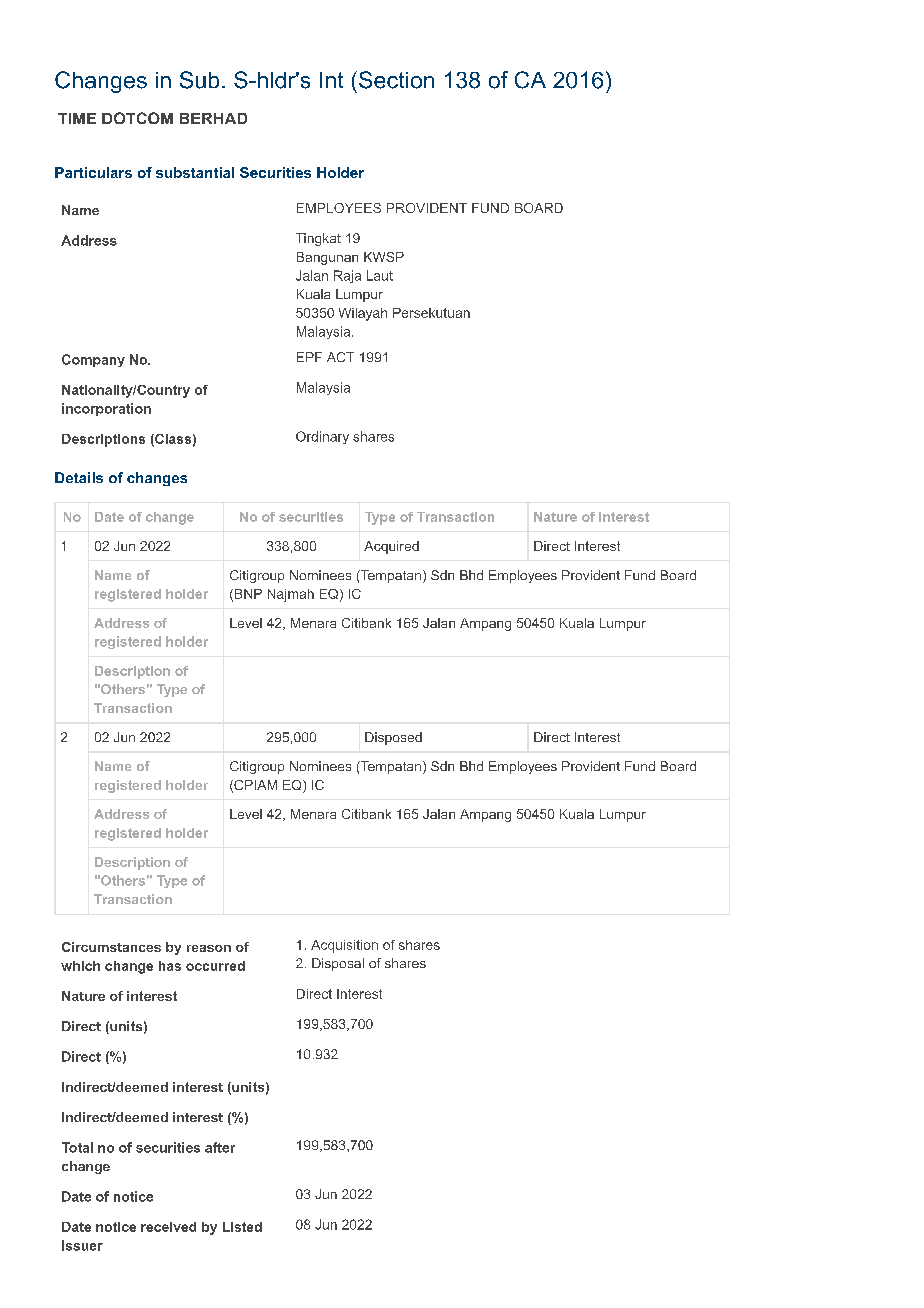 The image size is (924, 1308). I want to click on DOTCOM, so click(137, 118).
